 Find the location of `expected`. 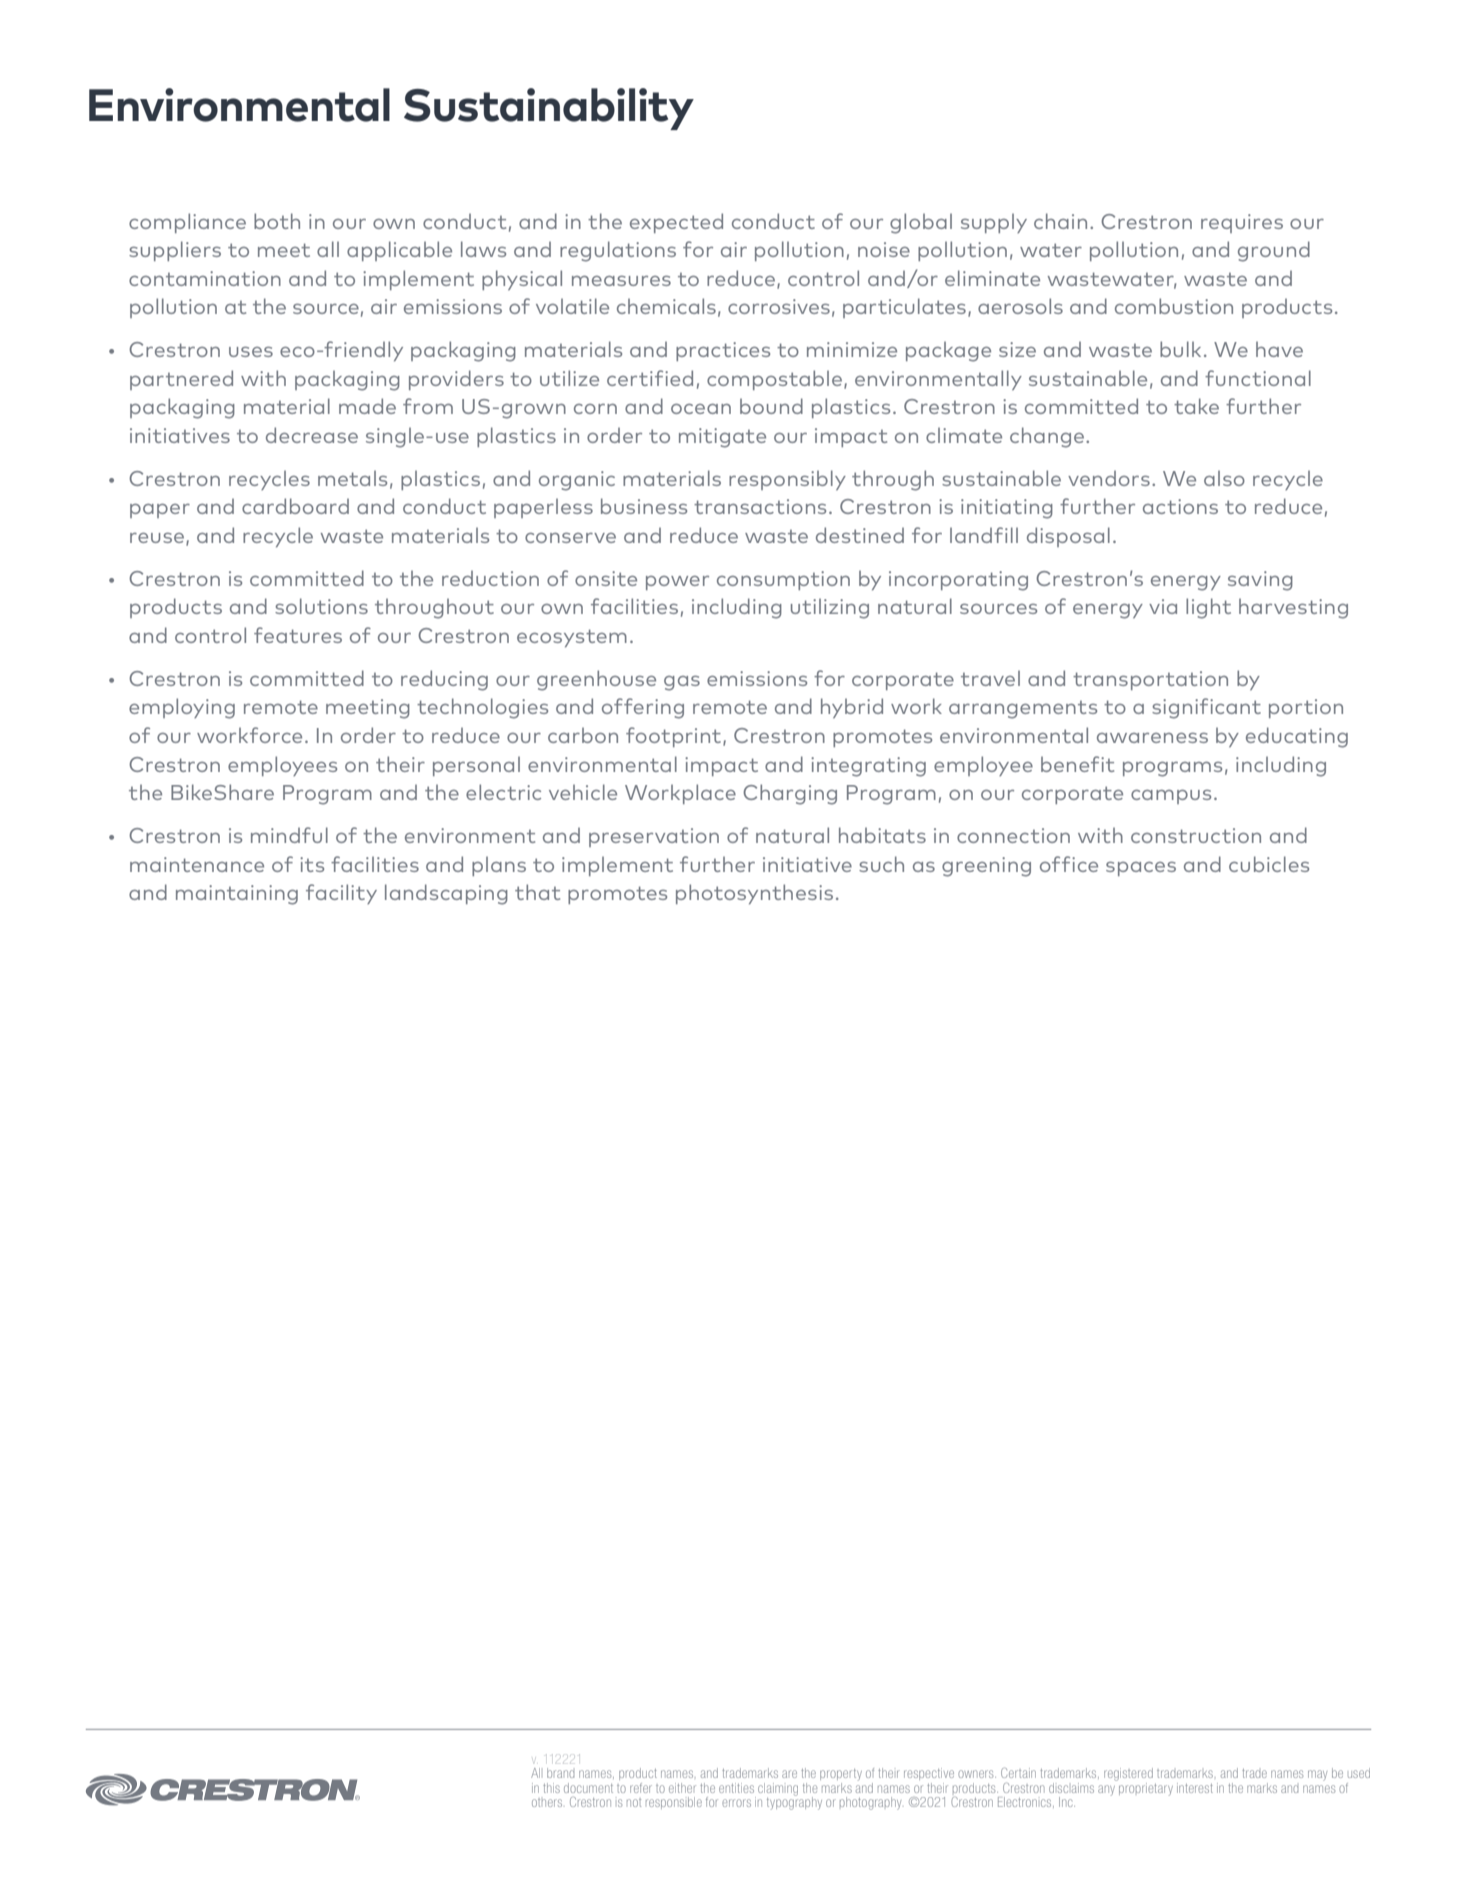

expected is located at coordinates (676, 223).
